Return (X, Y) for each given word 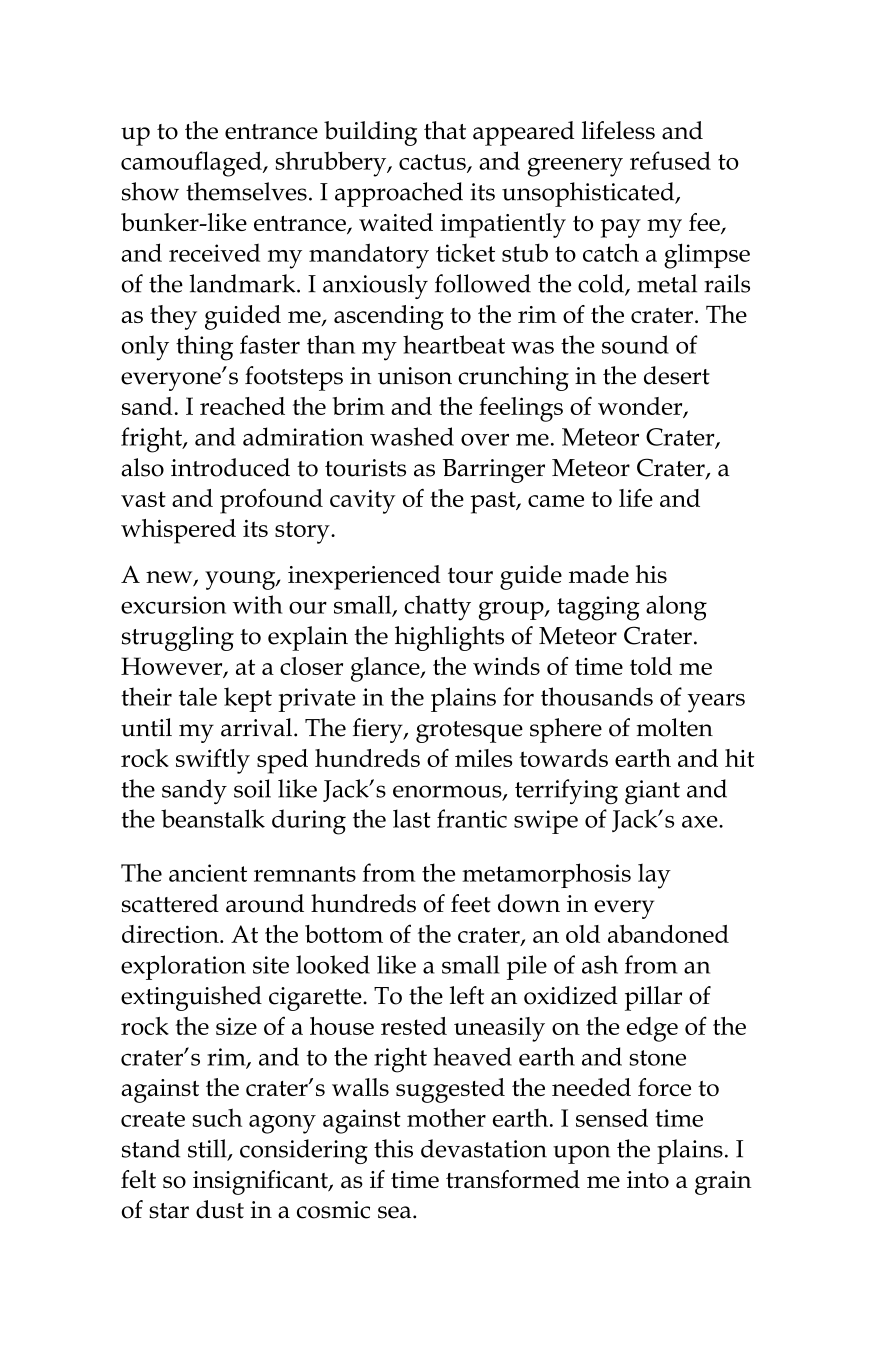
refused (670, 160)
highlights (449, 638)
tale (198, 696)
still (208, 1149)
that (445, 130)
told (651, 666)
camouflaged (192, 164)
